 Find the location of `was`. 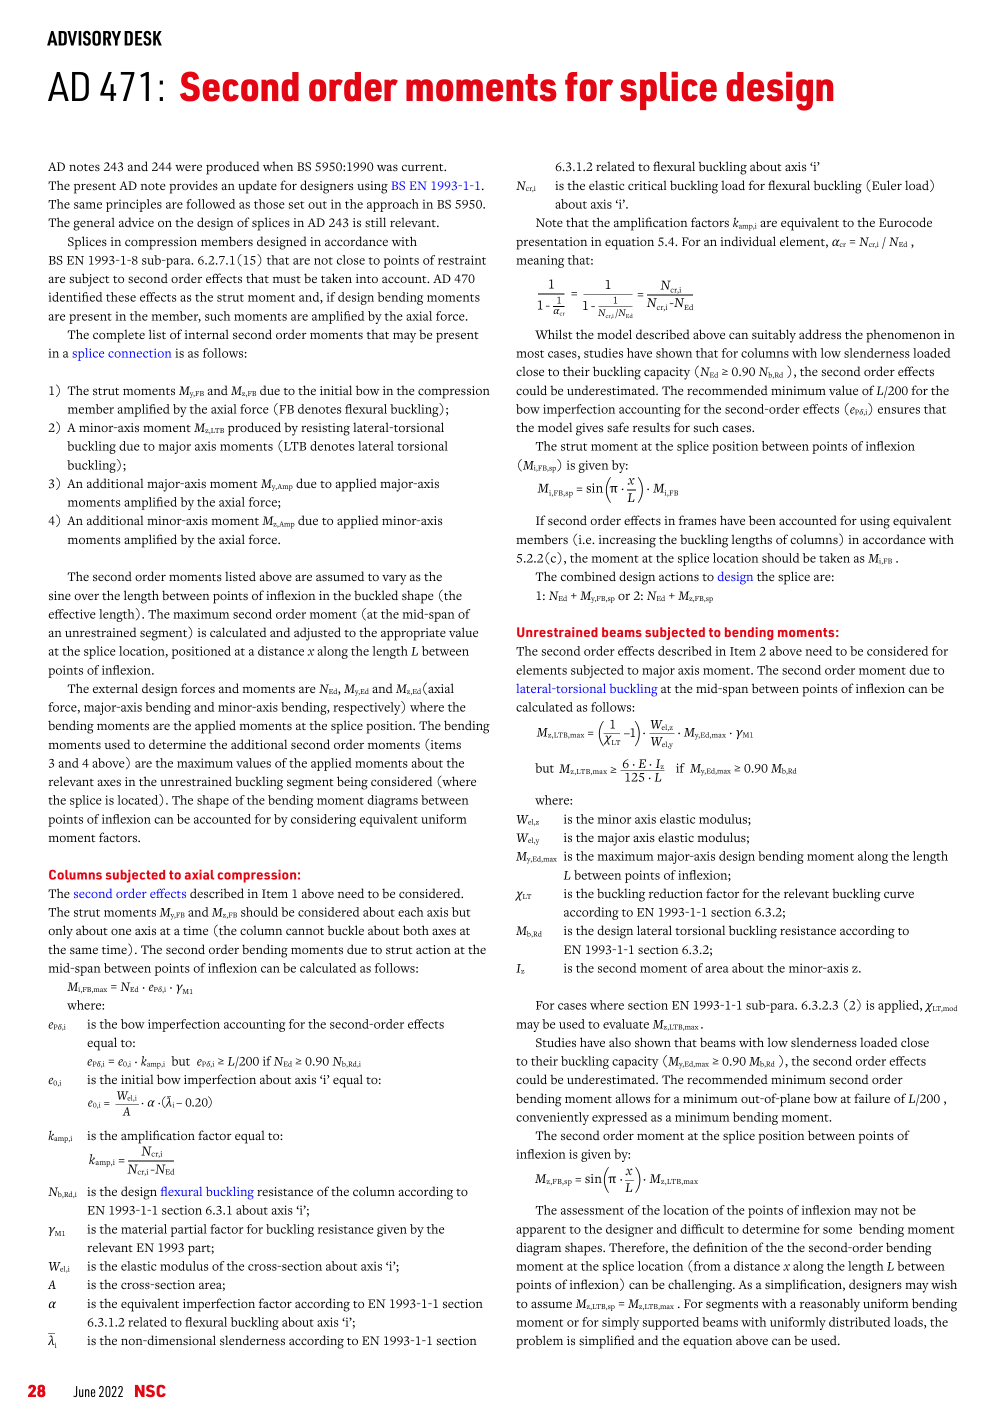

was is located at coordinates (387, 167).
